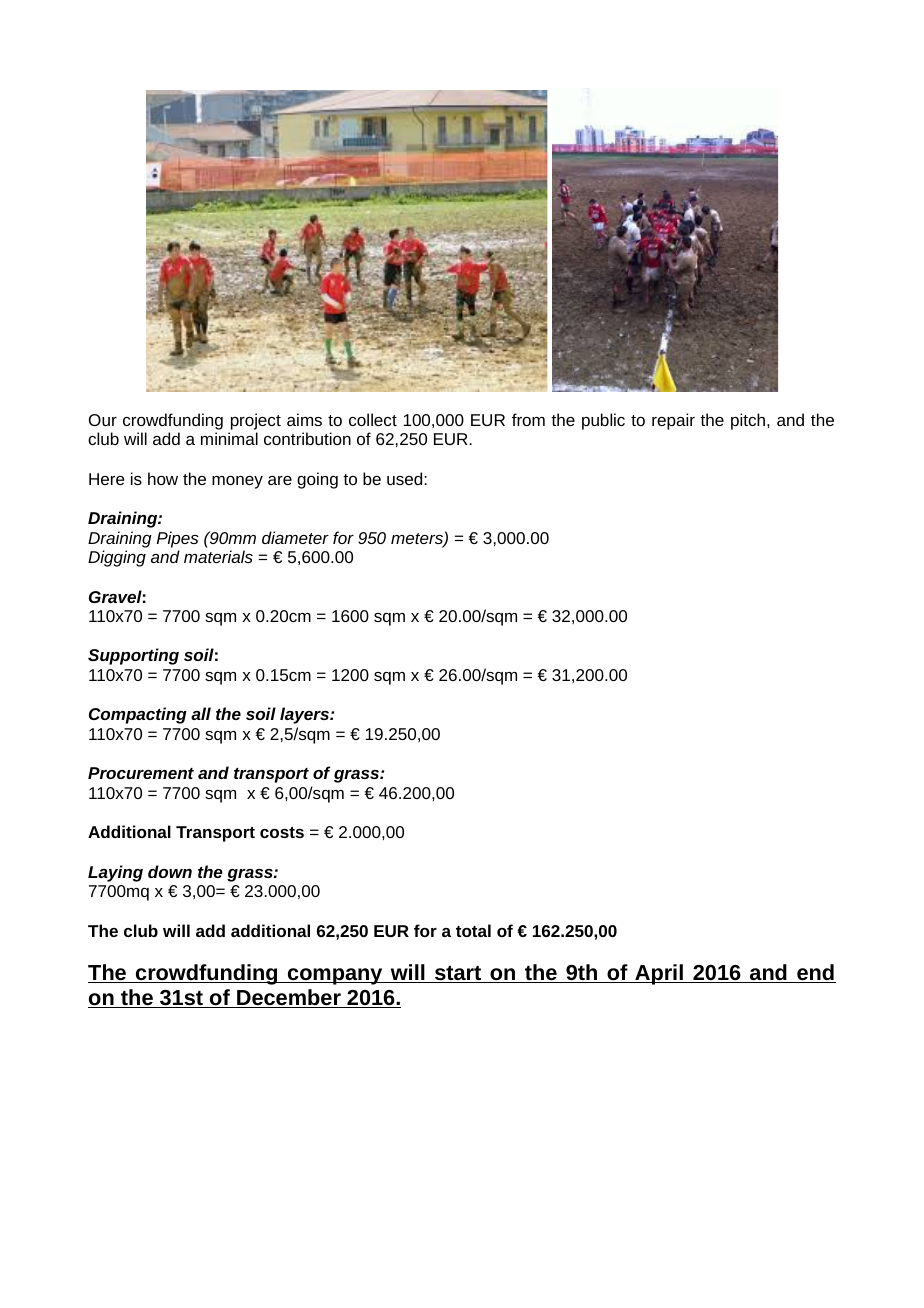  I want to click on from, so click(528, 419).
